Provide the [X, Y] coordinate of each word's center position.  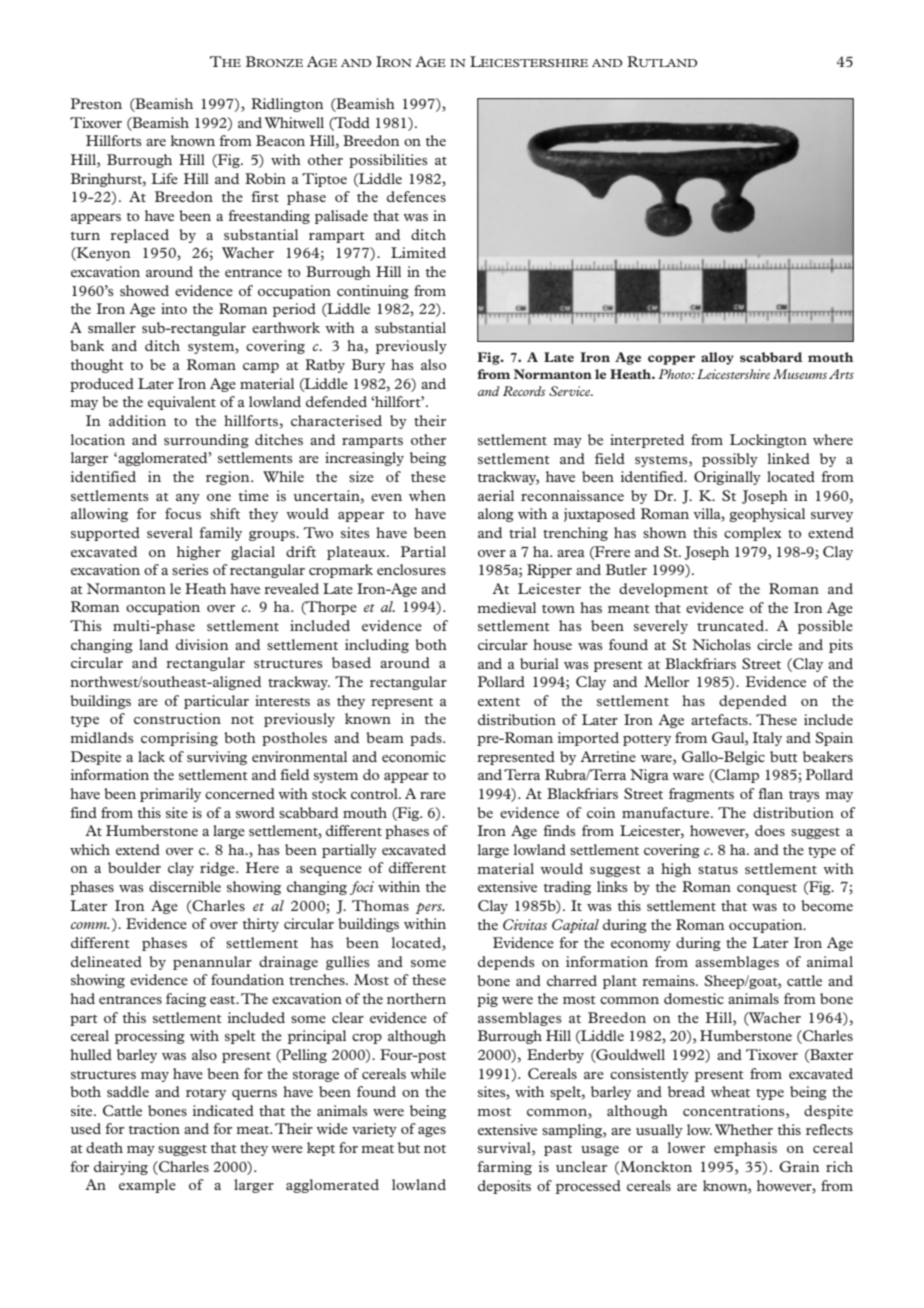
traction [154, 1128]
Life [164, 178]
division [202, 644]
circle [774, 644]
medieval [506, 607]
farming [504, 1168]
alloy [717, 358]
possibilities [388, 161]
